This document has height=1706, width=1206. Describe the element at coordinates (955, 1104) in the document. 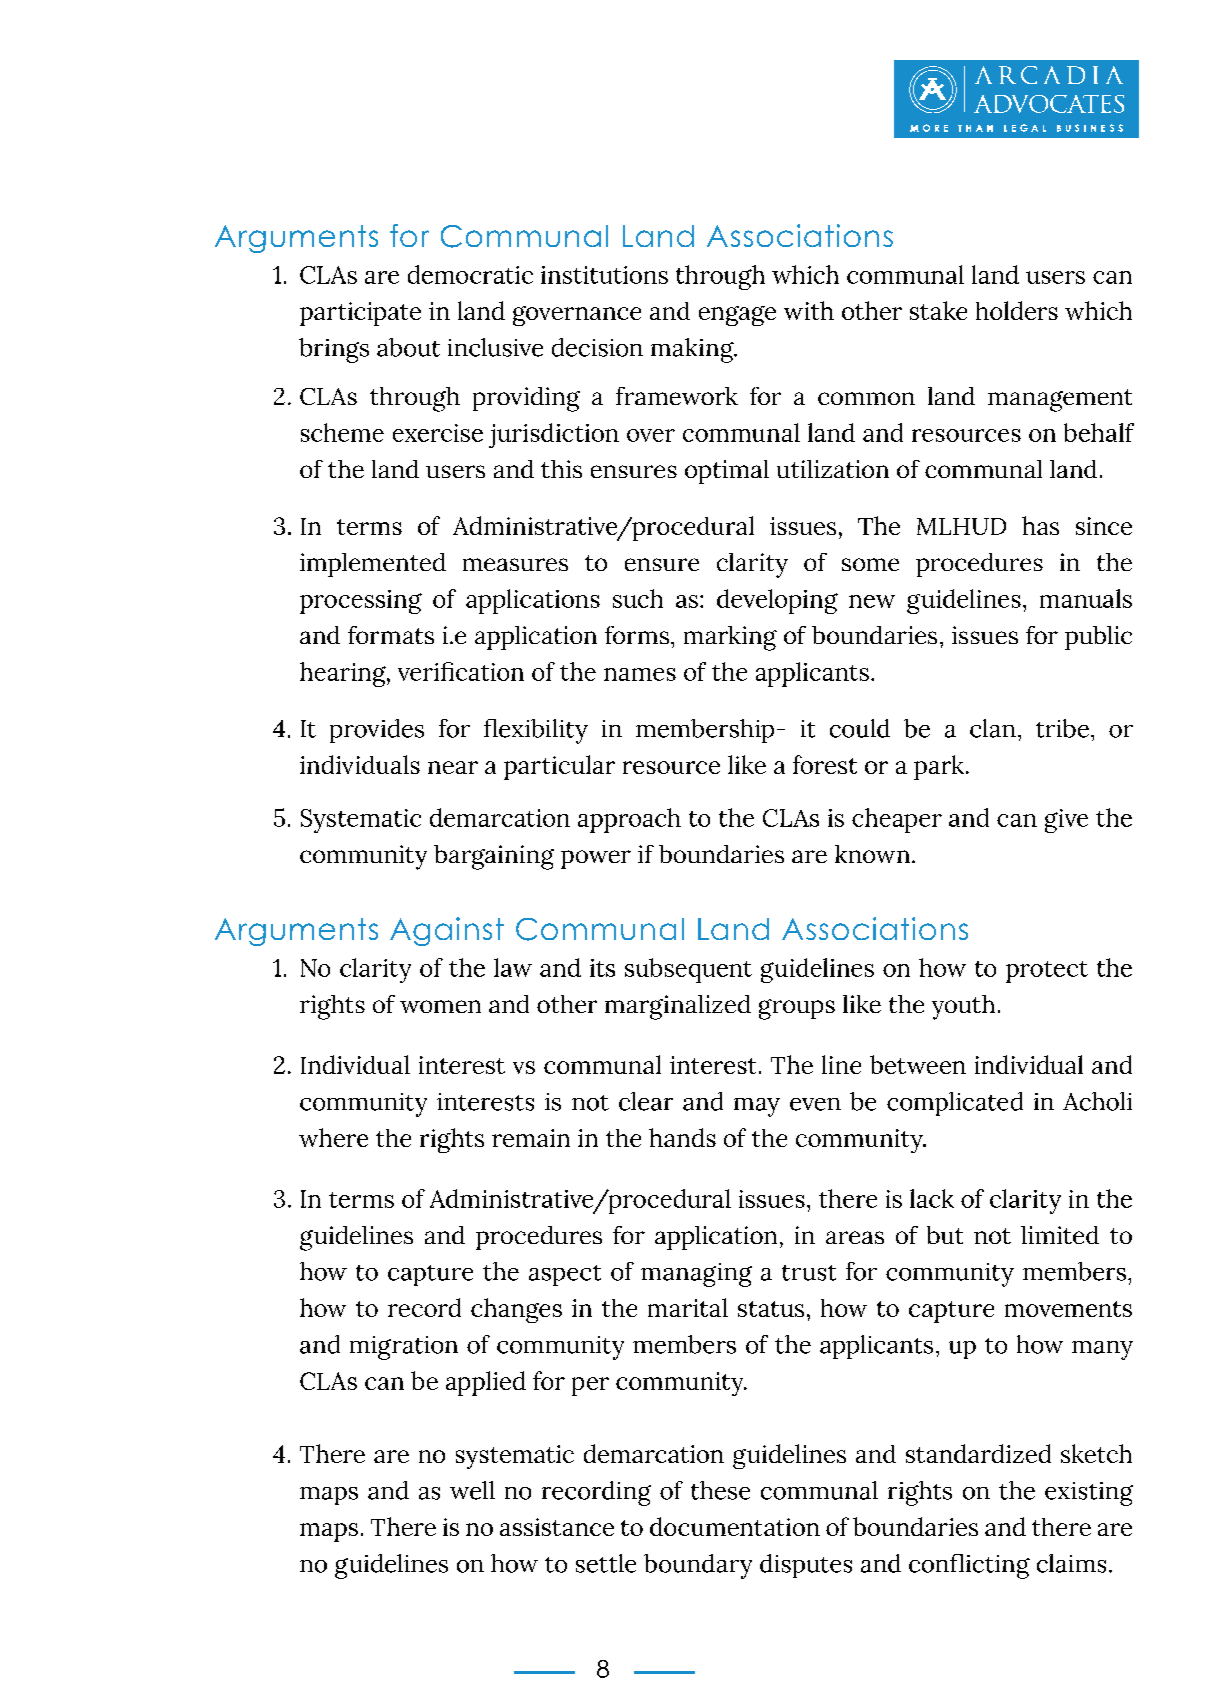

I see `complicated` at that location.
